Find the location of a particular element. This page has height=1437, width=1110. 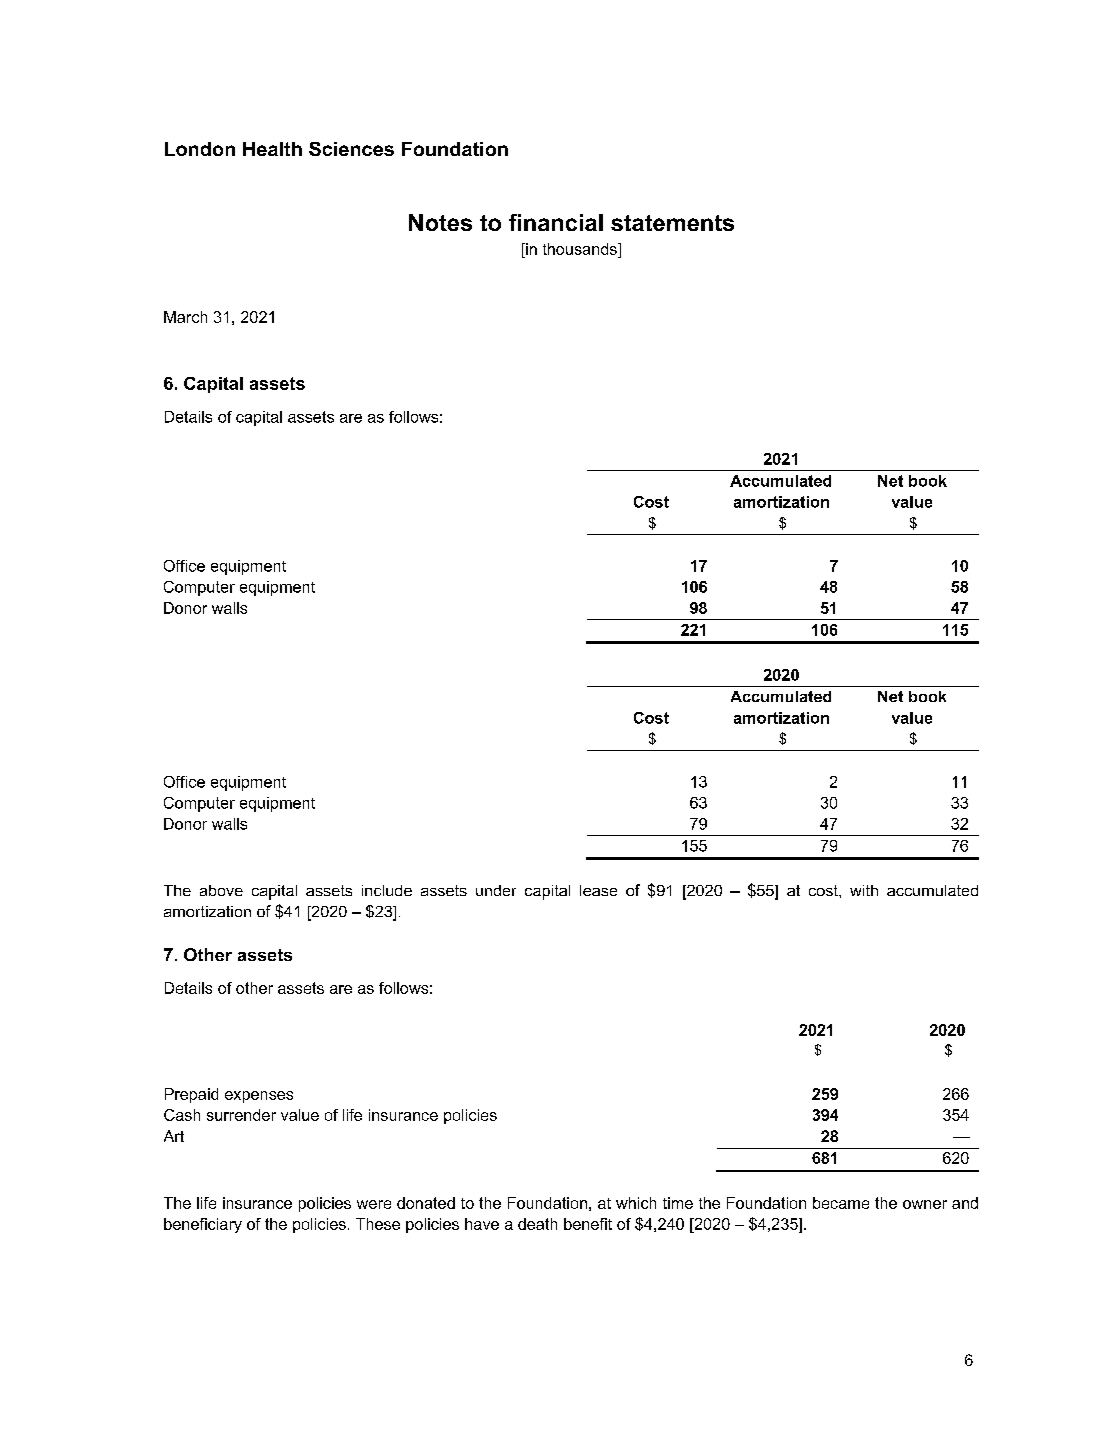

beneficiary is located at coordinates (203, 1225).
